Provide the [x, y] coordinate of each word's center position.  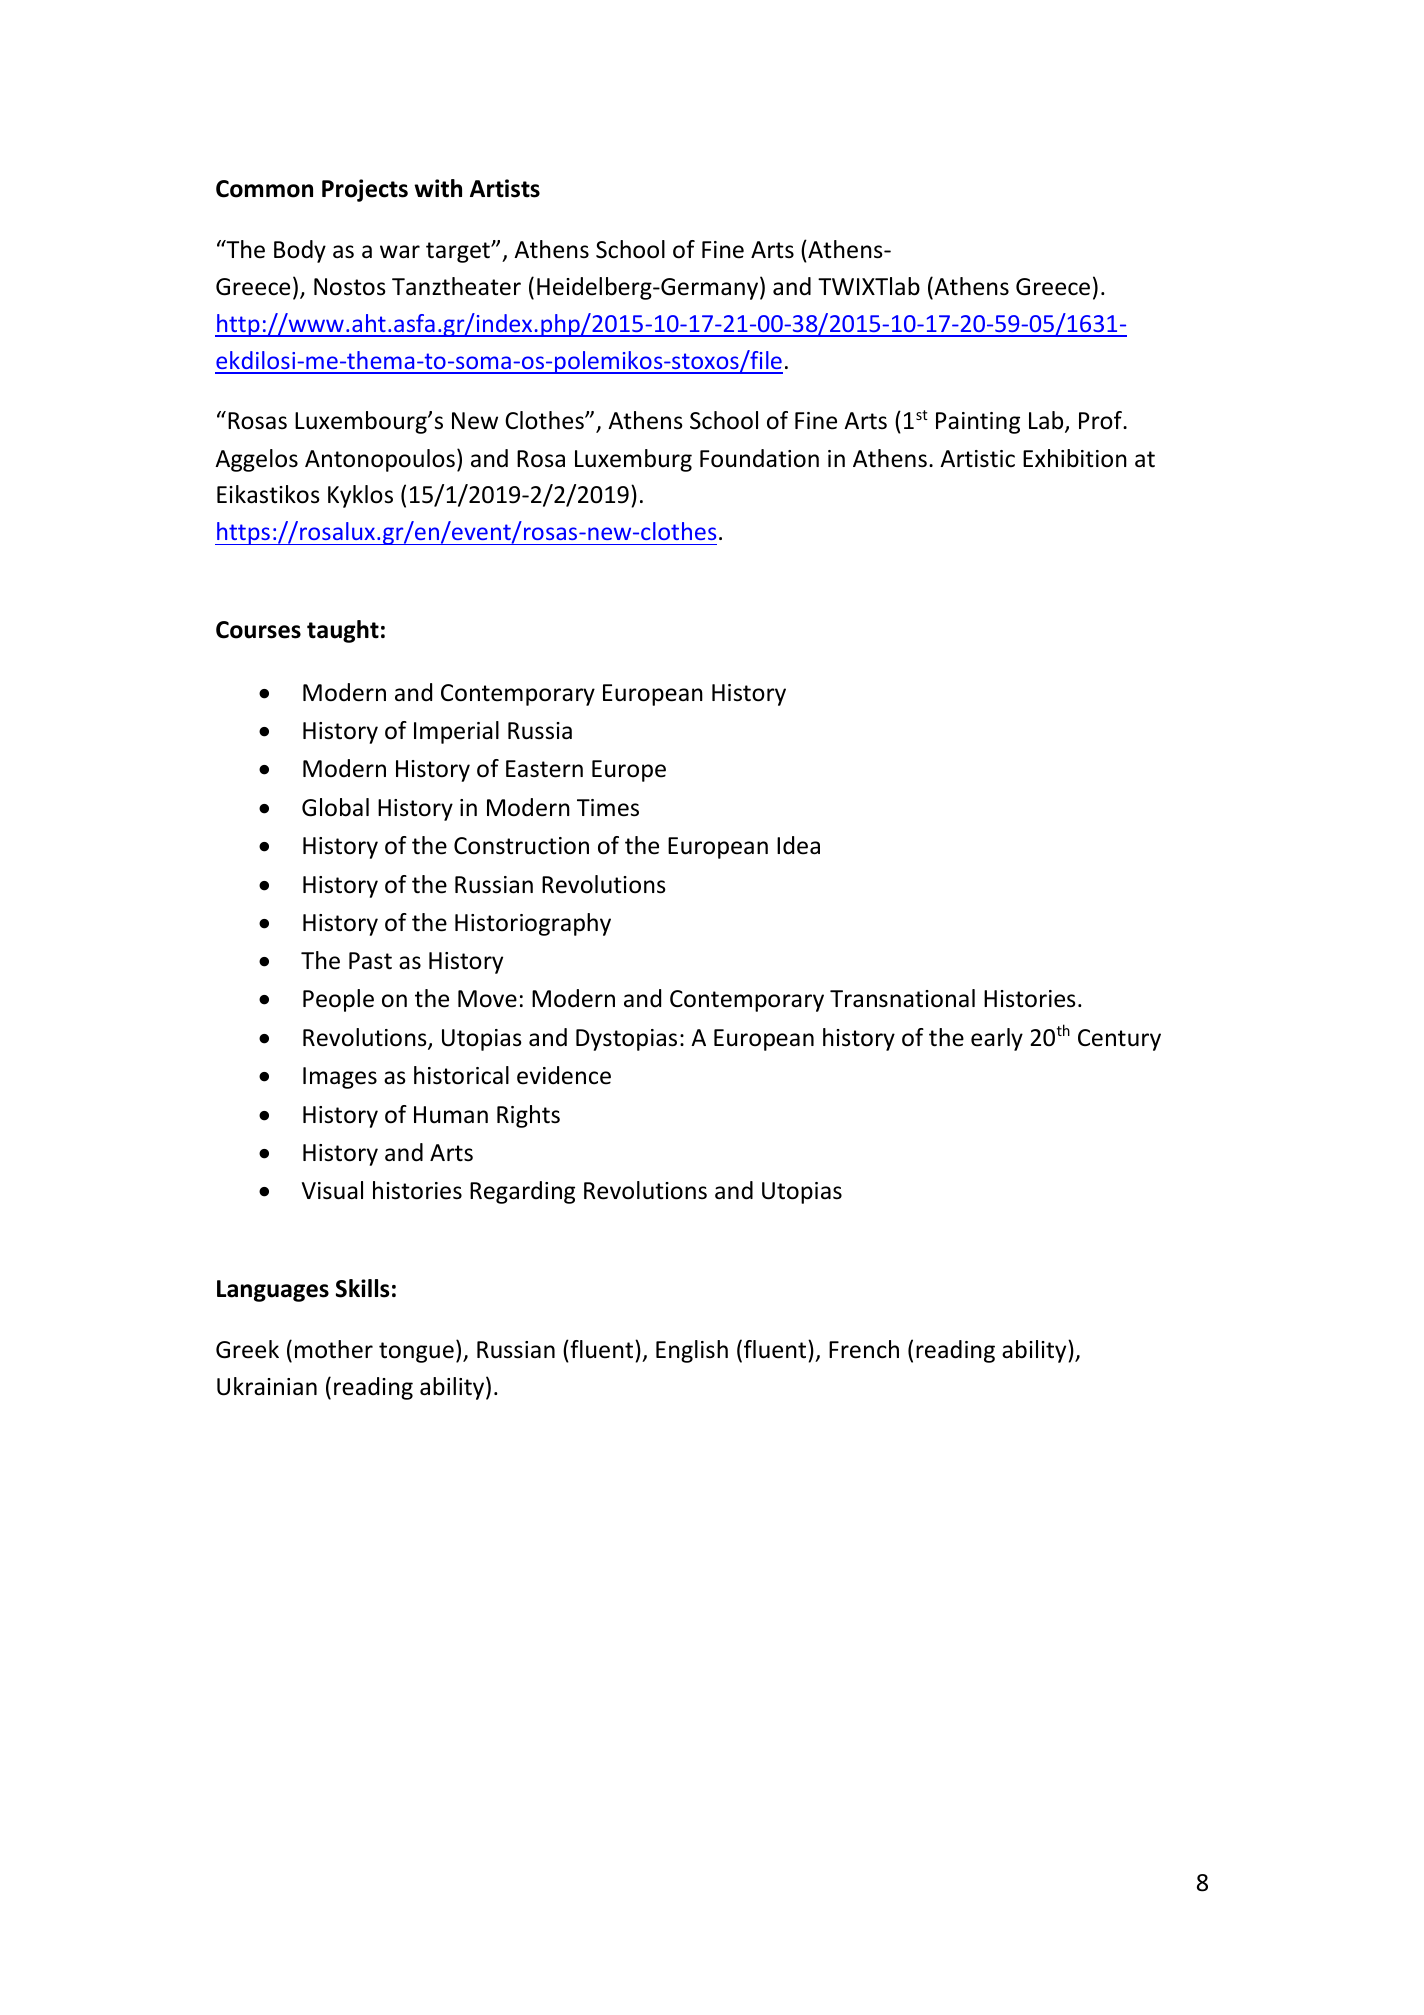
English [692, 1351]
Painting [978, 423]
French [864, 1349]
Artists [505, 188]
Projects [365, 190]
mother [334, 1349]
